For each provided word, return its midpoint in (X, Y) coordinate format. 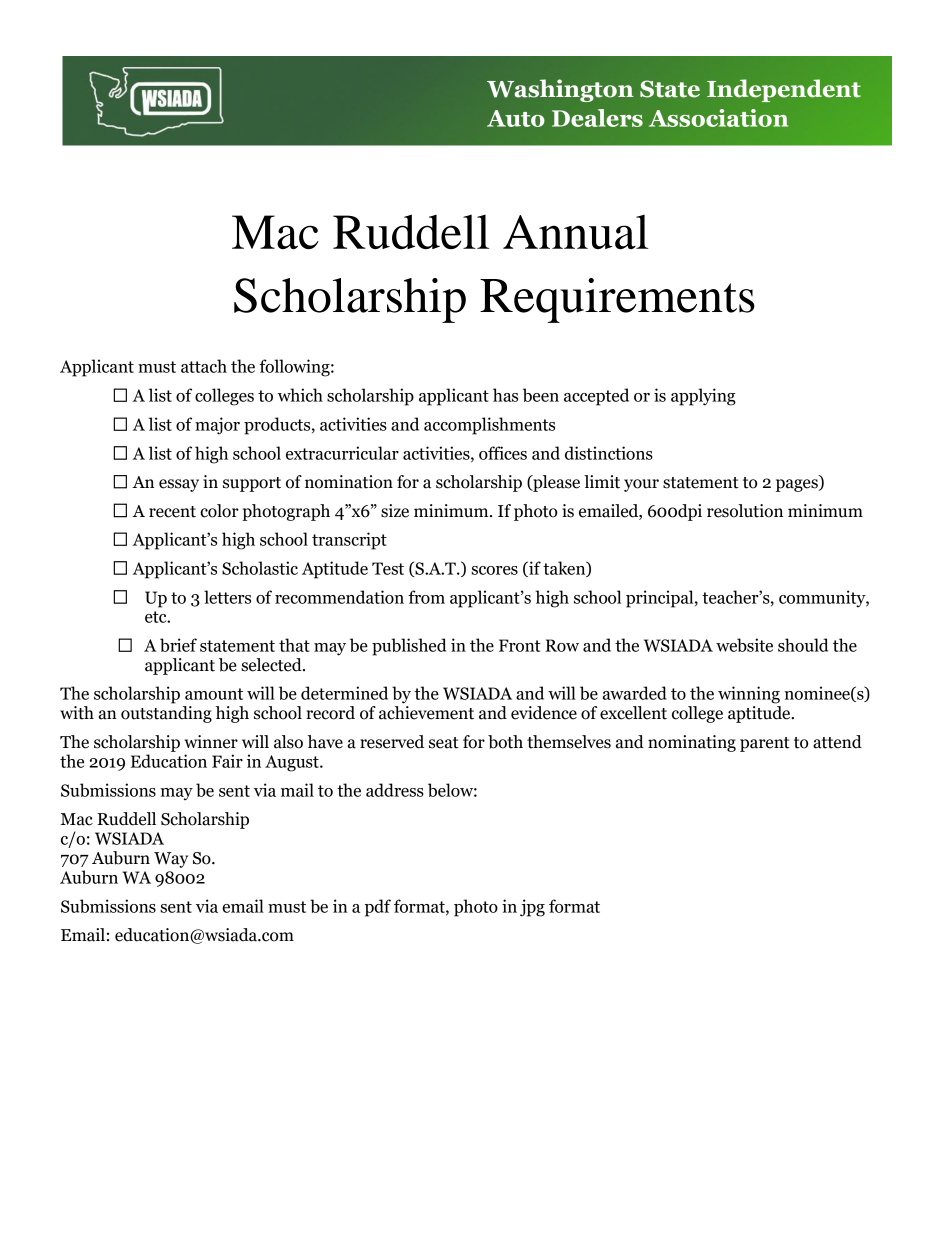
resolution (745, 511)
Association (718, 118)
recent (172, 512)
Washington (560, 90)
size (395, 511)
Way (171, 860)
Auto (516, 118)
